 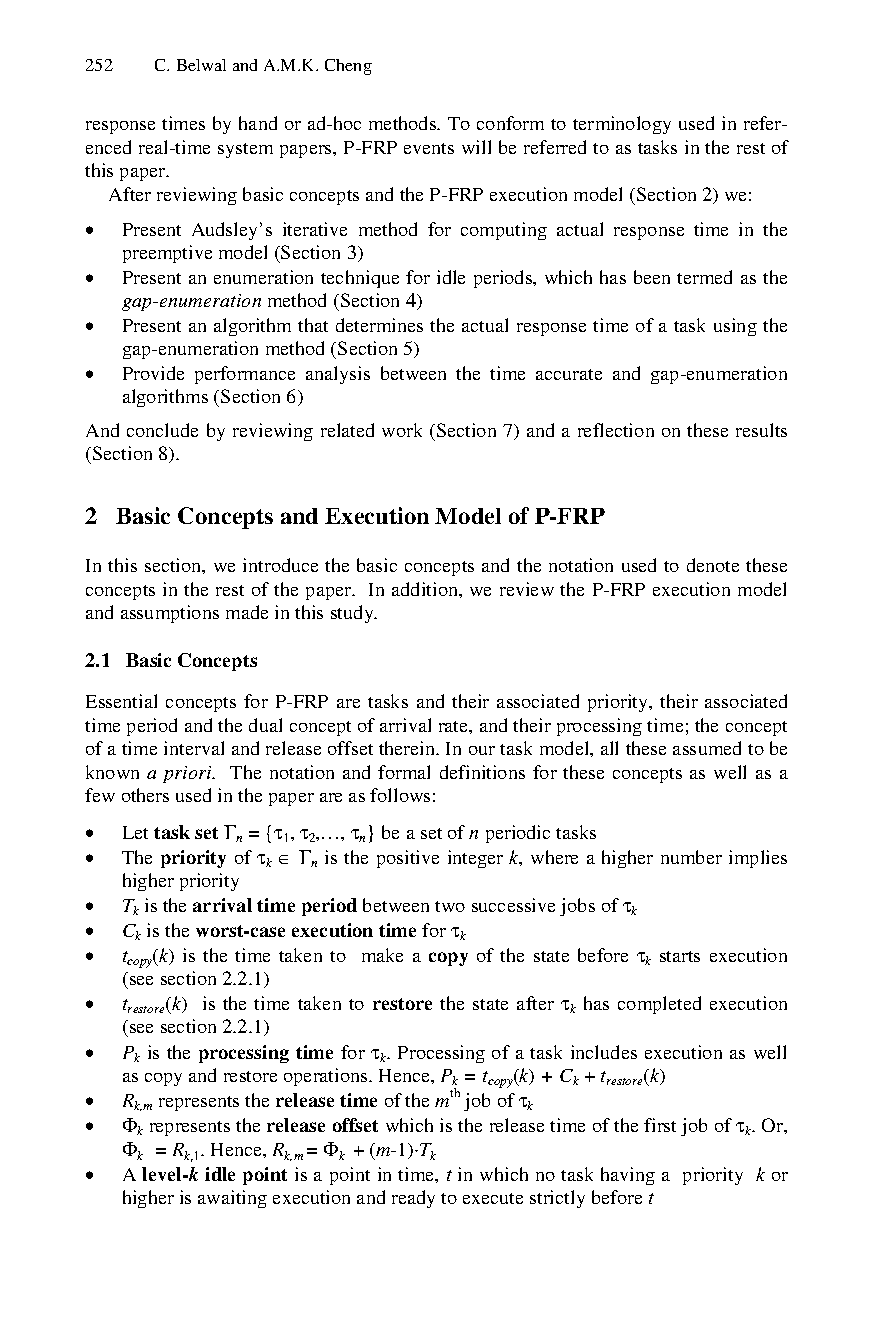 I want to click on others, so click(x=145, y=795).
